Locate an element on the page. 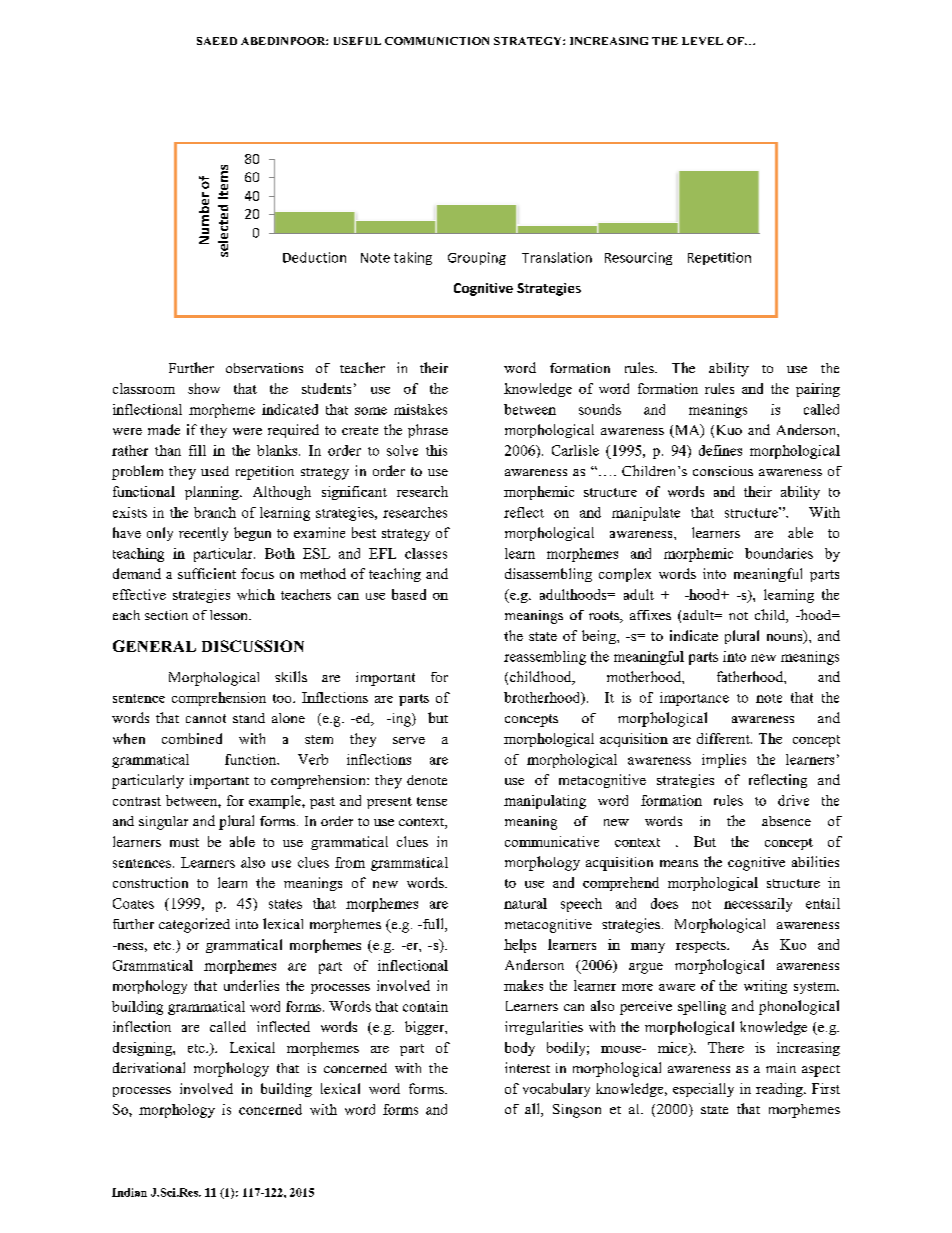 The image size is (952, 1233). SAEED is located at coordinates (217, 41).
